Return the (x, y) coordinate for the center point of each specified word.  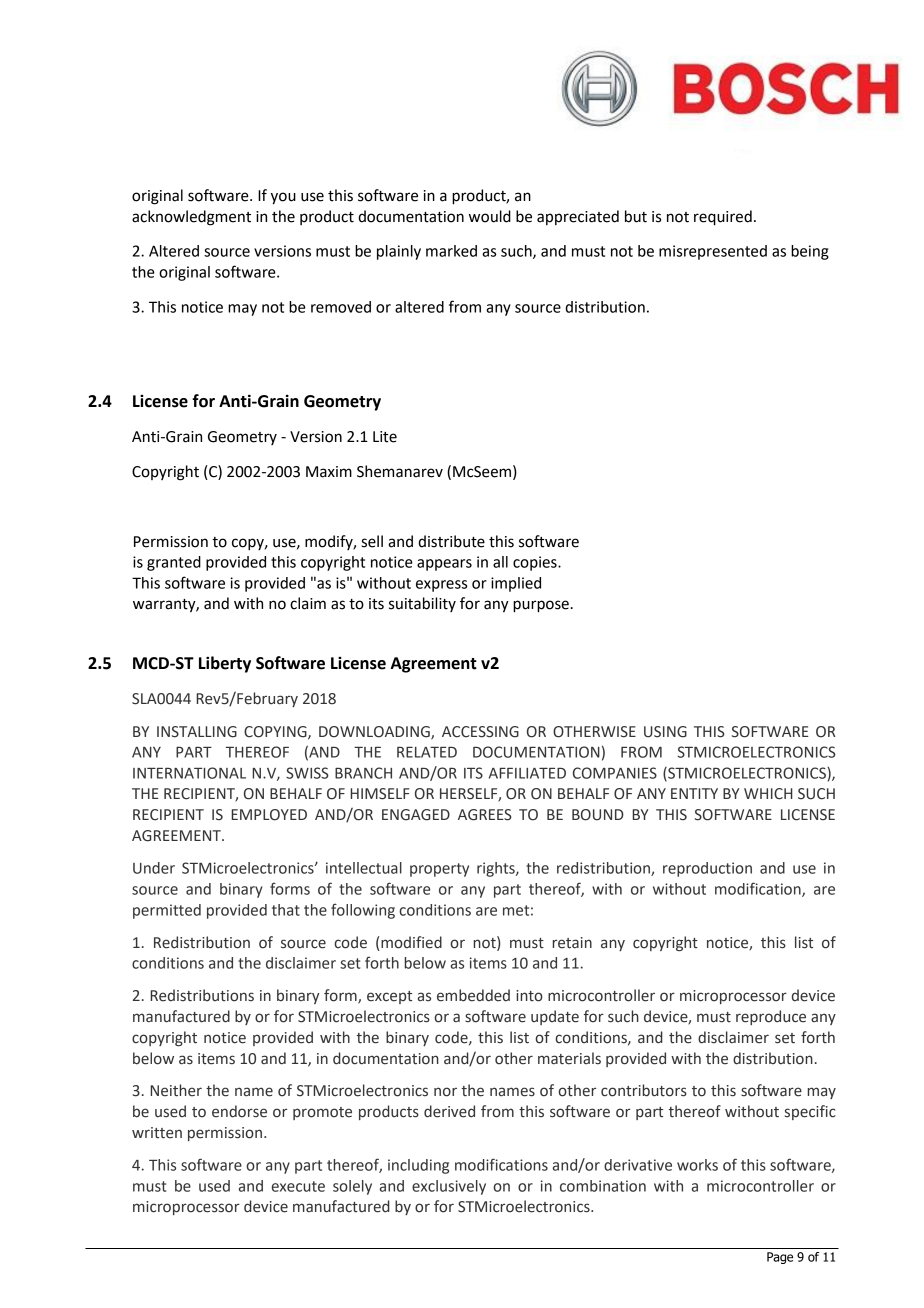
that (286, 910)
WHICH (768, 794)
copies (536, 563)
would (490, 216)
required (723, 218)
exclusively (449, 1187)
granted (174, 563)
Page (780, 1258)
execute (298, 1186)
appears (444, 565)
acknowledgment (191, 218)
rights (497, 869)
